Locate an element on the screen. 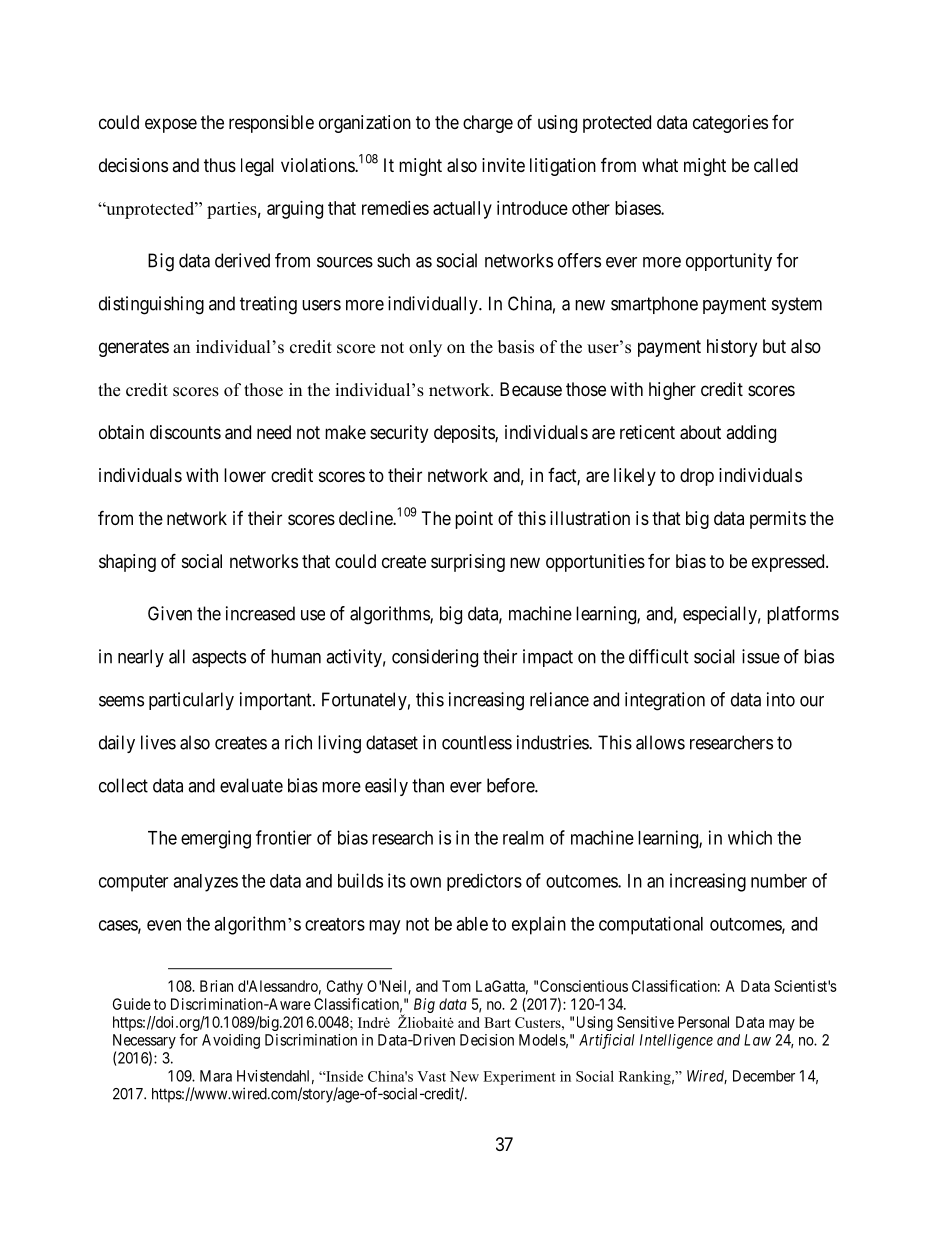 This screenshot has width=952, height=1233. platforms is located at coordinates (803, 615).
